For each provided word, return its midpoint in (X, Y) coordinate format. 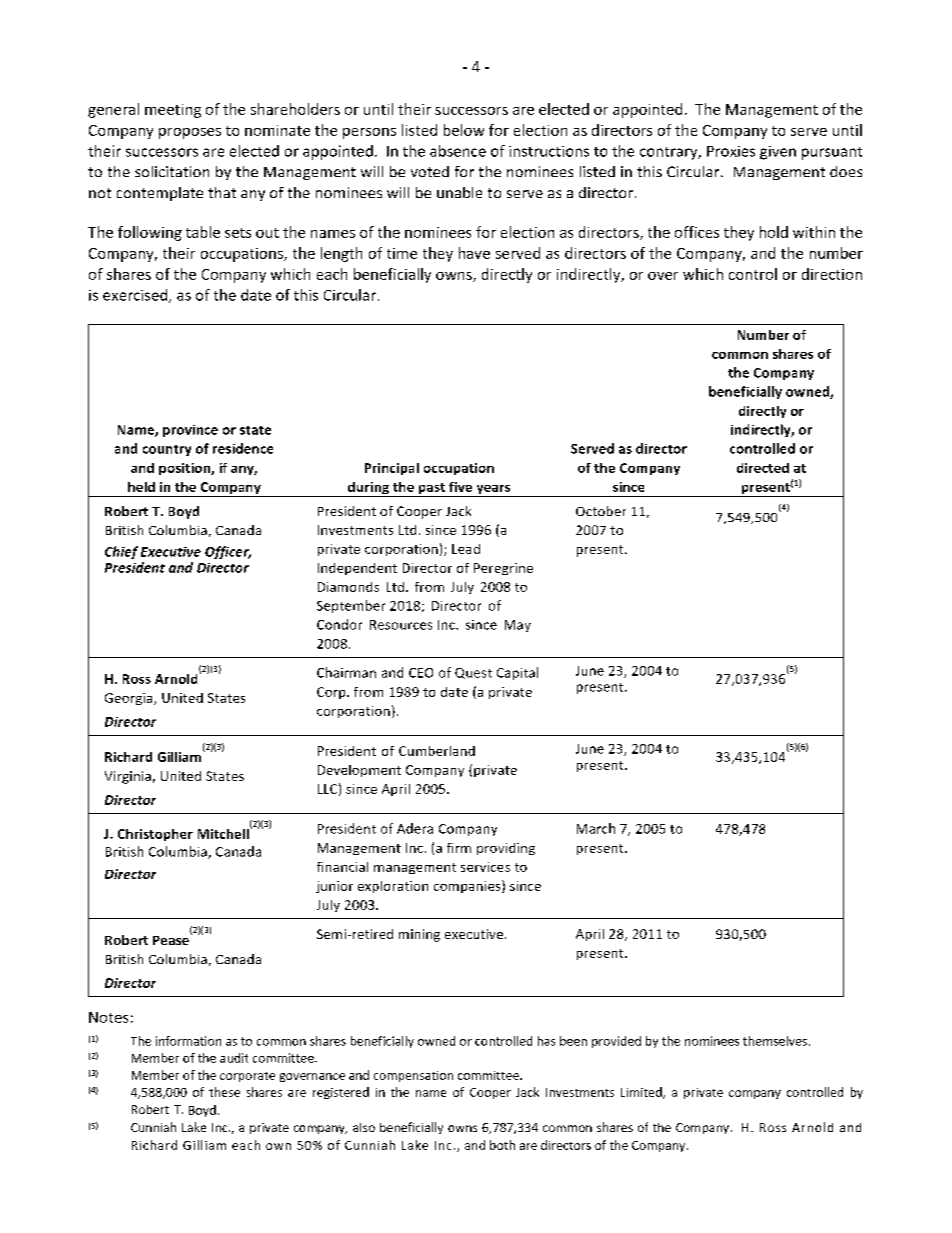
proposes (190, 133)
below (464, 130)
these (224, 1092)
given (778, 153)
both (502, 1145)
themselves (775, 1041)
